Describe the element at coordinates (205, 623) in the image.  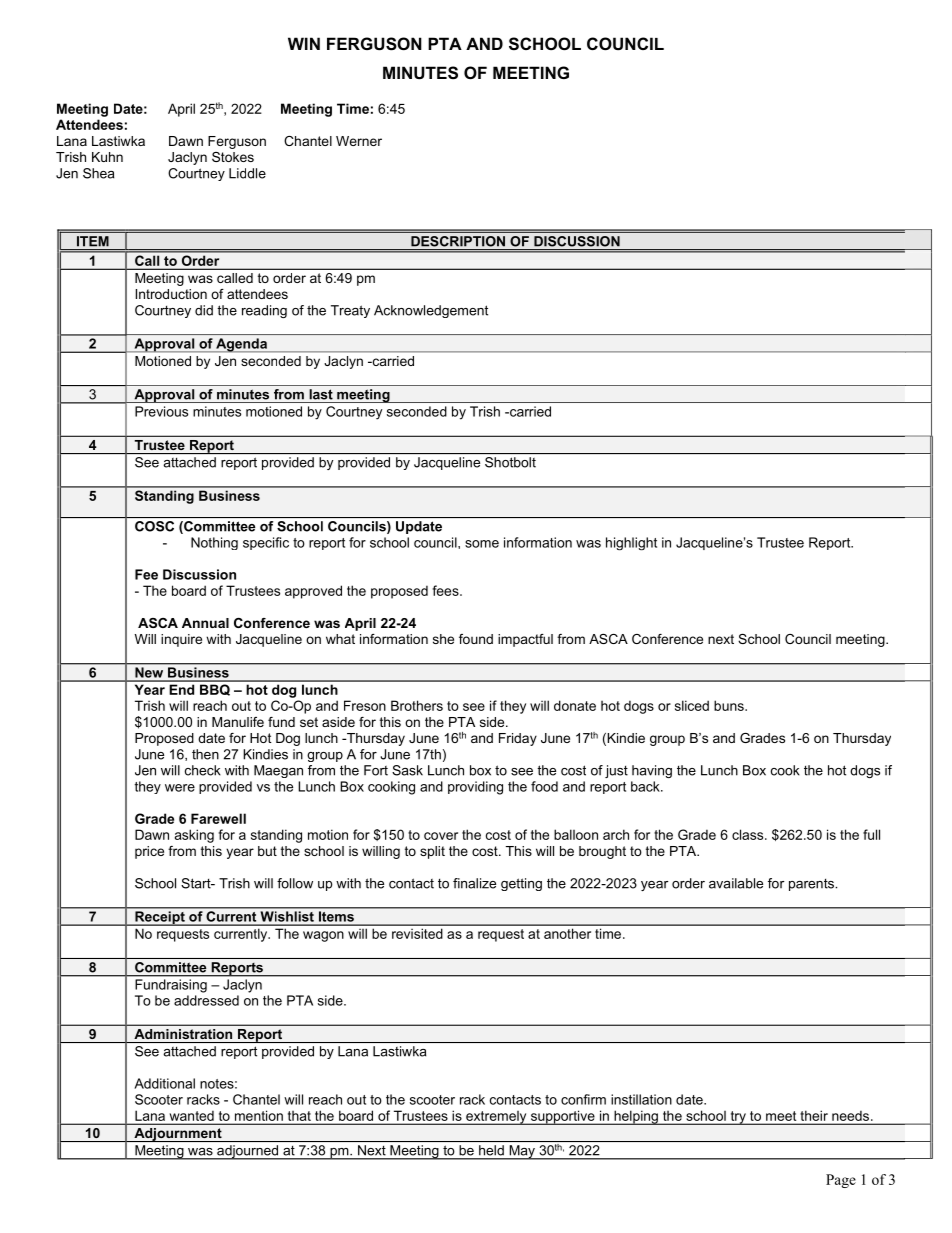
I see `Annual` at that location.
